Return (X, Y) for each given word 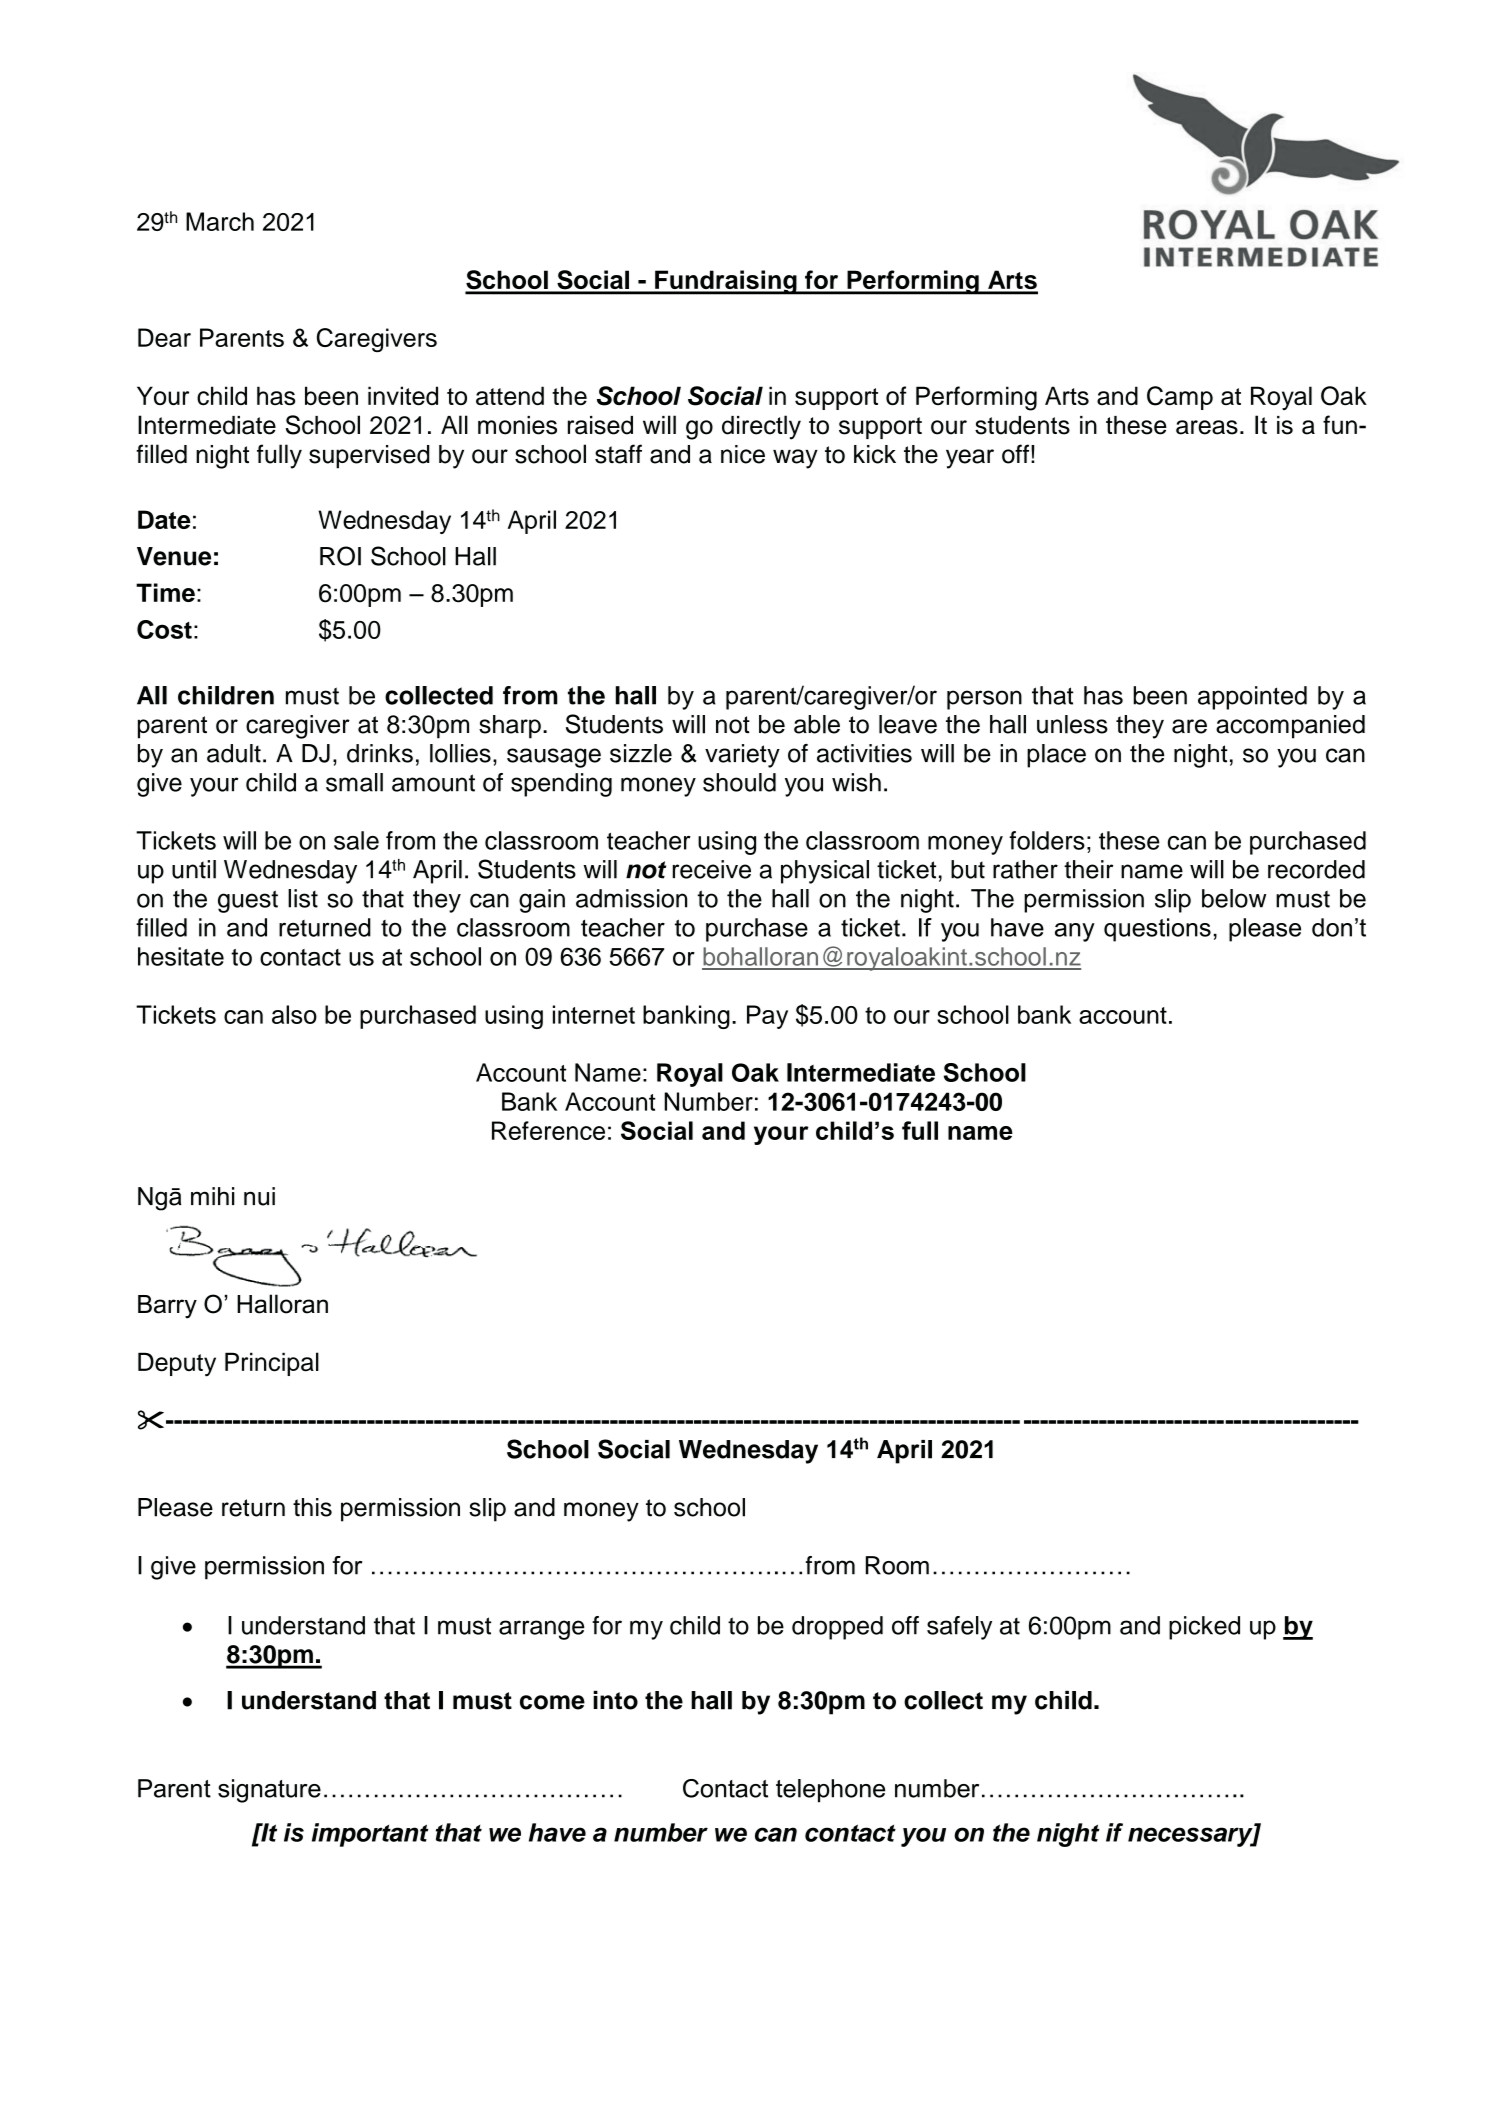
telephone (830, 1791)
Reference (548, 1130)
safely (959, 1628)
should (739, 782)
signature (269, 1791)
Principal (272, 1364)
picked (1204, 1628)
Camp (1180, 398)
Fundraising (726, 282)
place (1056, 756)
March (220, 221)
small (354, 782)
